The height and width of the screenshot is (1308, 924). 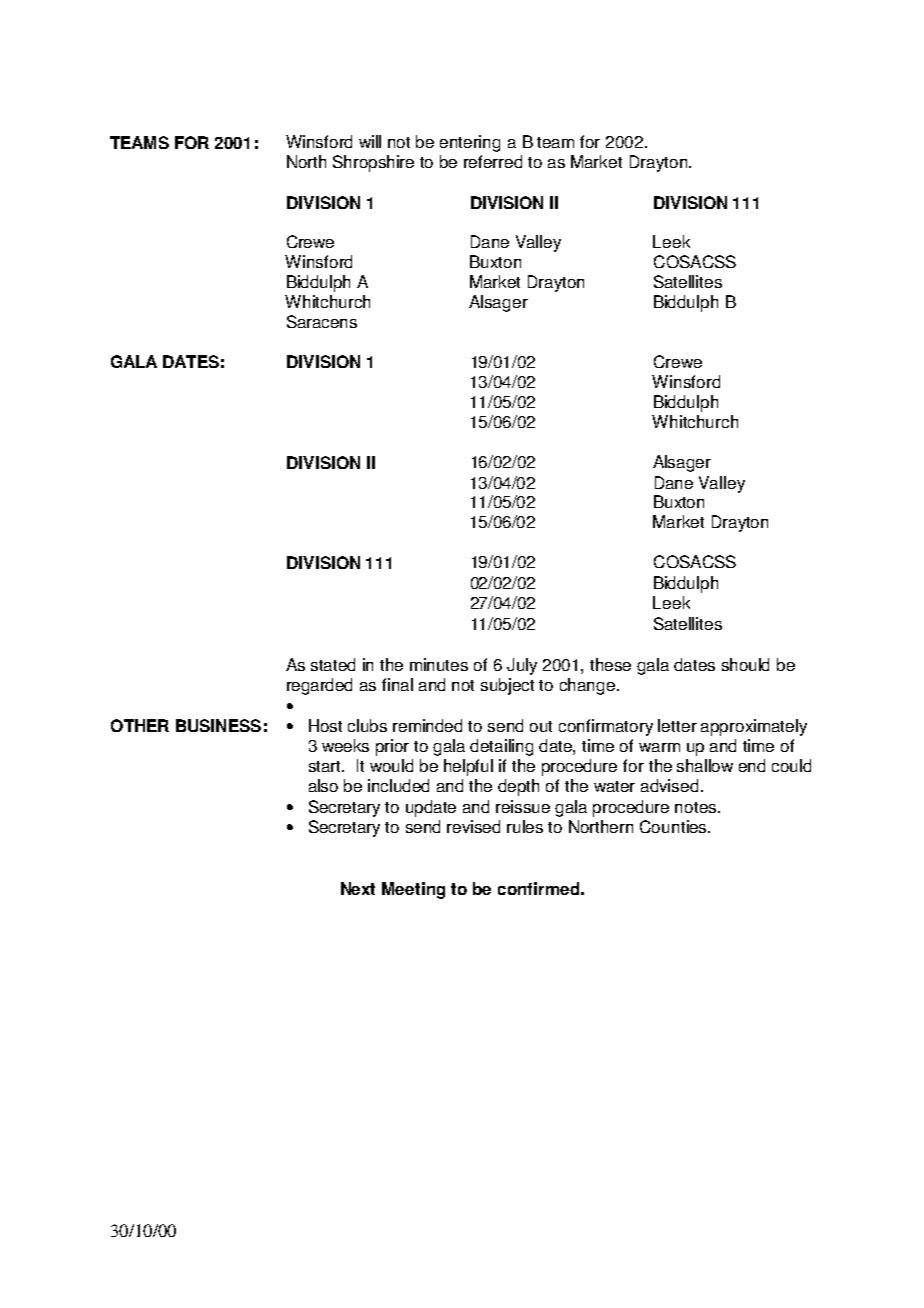 I want to click on stated, so click(x=333, y=664).
